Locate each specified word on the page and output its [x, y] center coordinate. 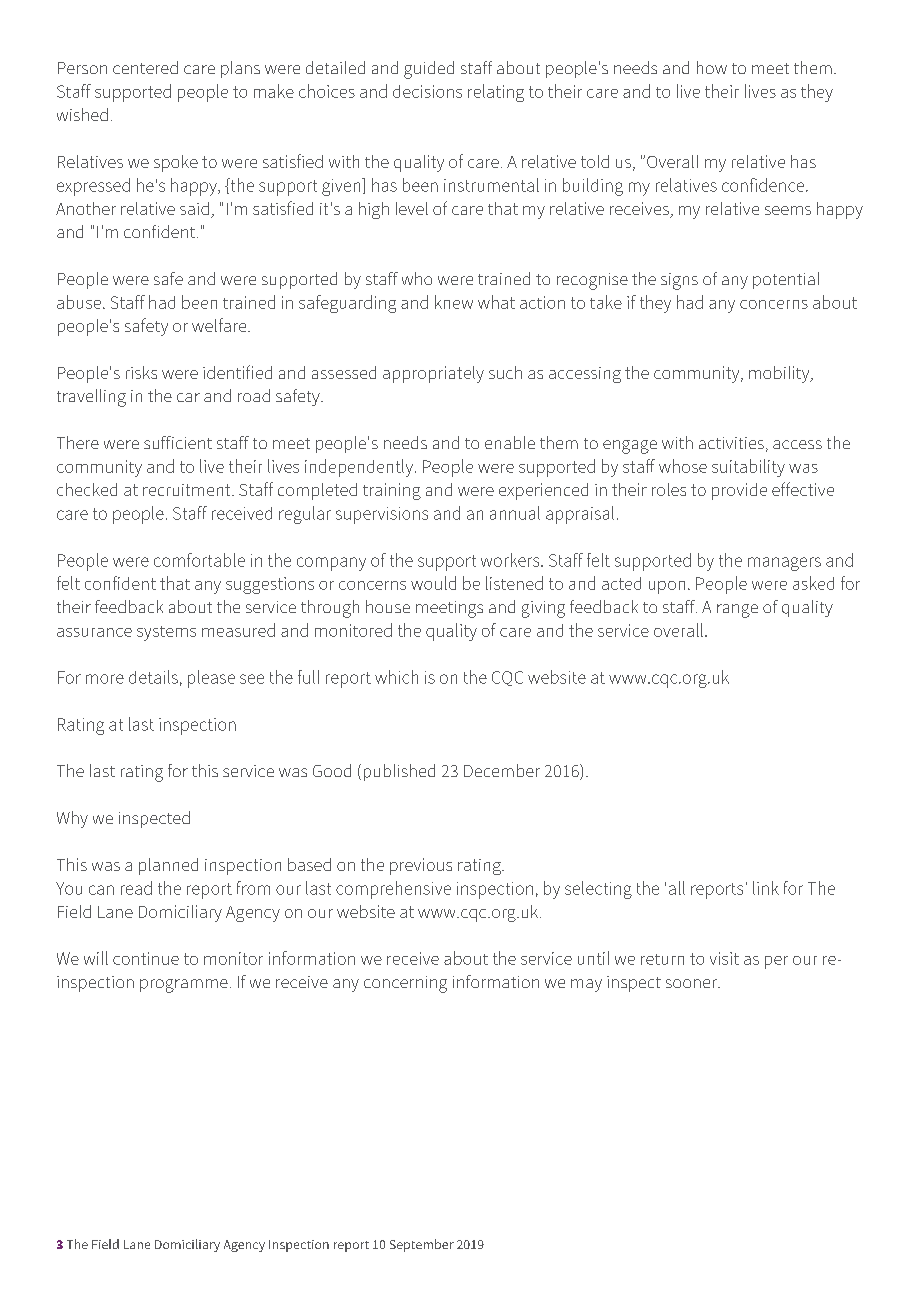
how [712, 67]
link [766, 888]
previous [421, 866]
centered [145, 67]
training [392, 491]
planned [168, 866]
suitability [748, 468]
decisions [427, 91]
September [422, 1245]
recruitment [188, 490]
